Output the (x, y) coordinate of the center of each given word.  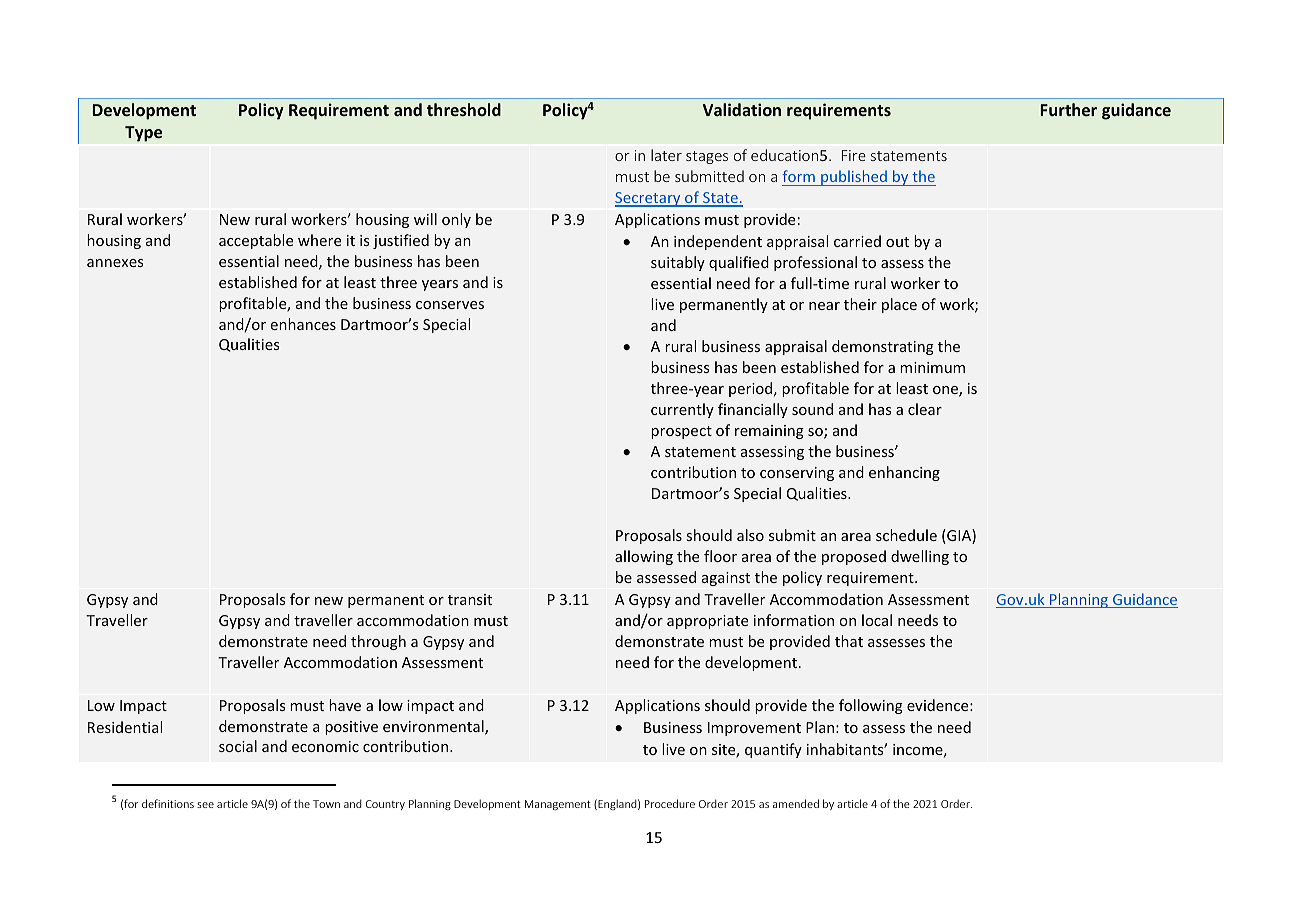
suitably (678, 263)
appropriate (707, 622)
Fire (854, 155)
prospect (681, 432)
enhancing (904, 473)
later (666, 155)
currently (682, 410)
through (378, 642)
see (205, 805)
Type (143, 134)
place (899, 305)
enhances (303, 324)
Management (558, 805)
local (877, 620)
